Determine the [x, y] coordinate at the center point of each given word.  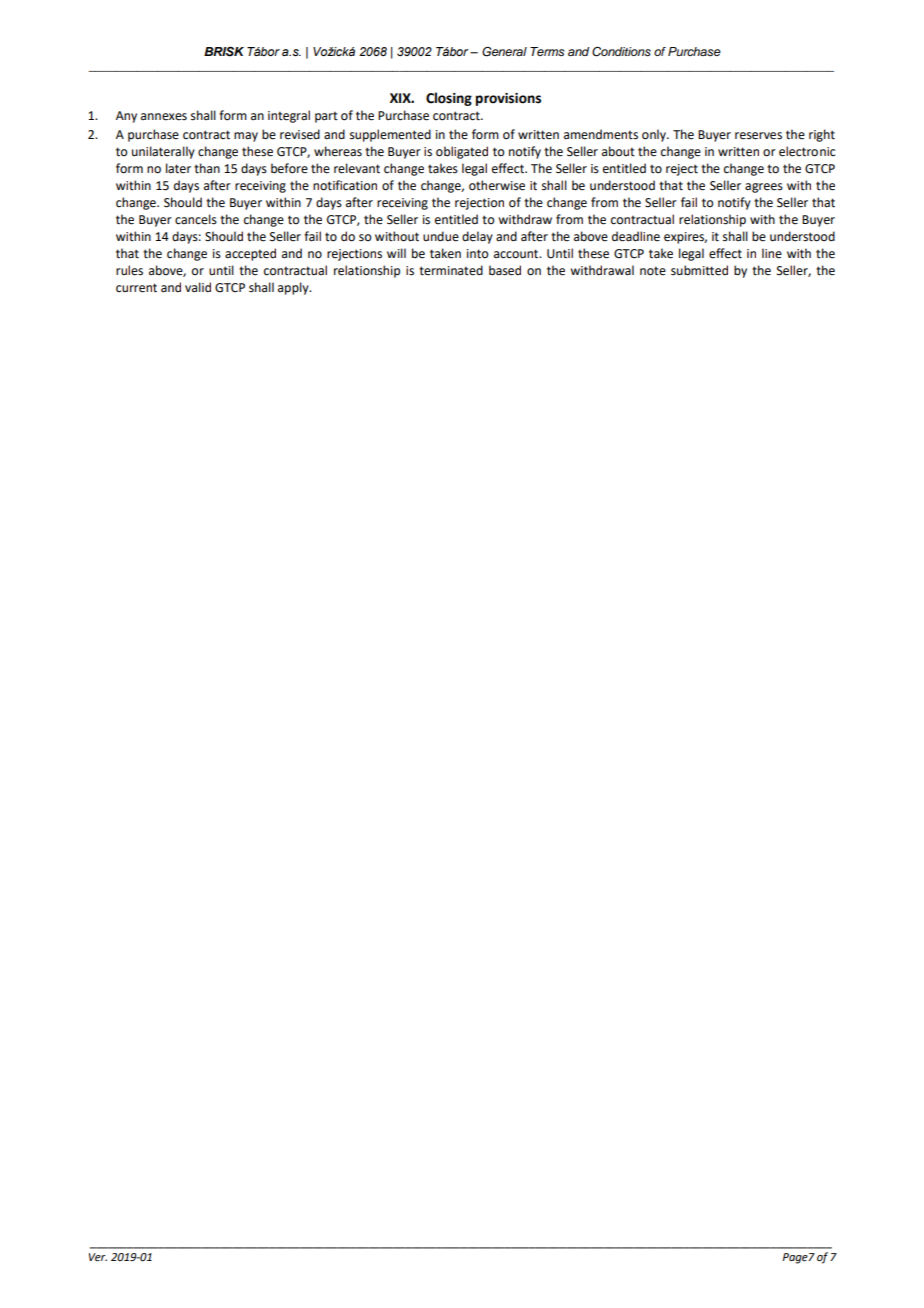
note [653, 271]
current [136, 288]
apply [294, 288]
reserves [758, 136]
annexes [164, 117]
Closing [449, 99]
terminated [451, 270]
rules [129, 270]
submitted [699, 270]
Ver [98, 1257]
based [505, 270]
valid [198, 287]
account [517, 254]
